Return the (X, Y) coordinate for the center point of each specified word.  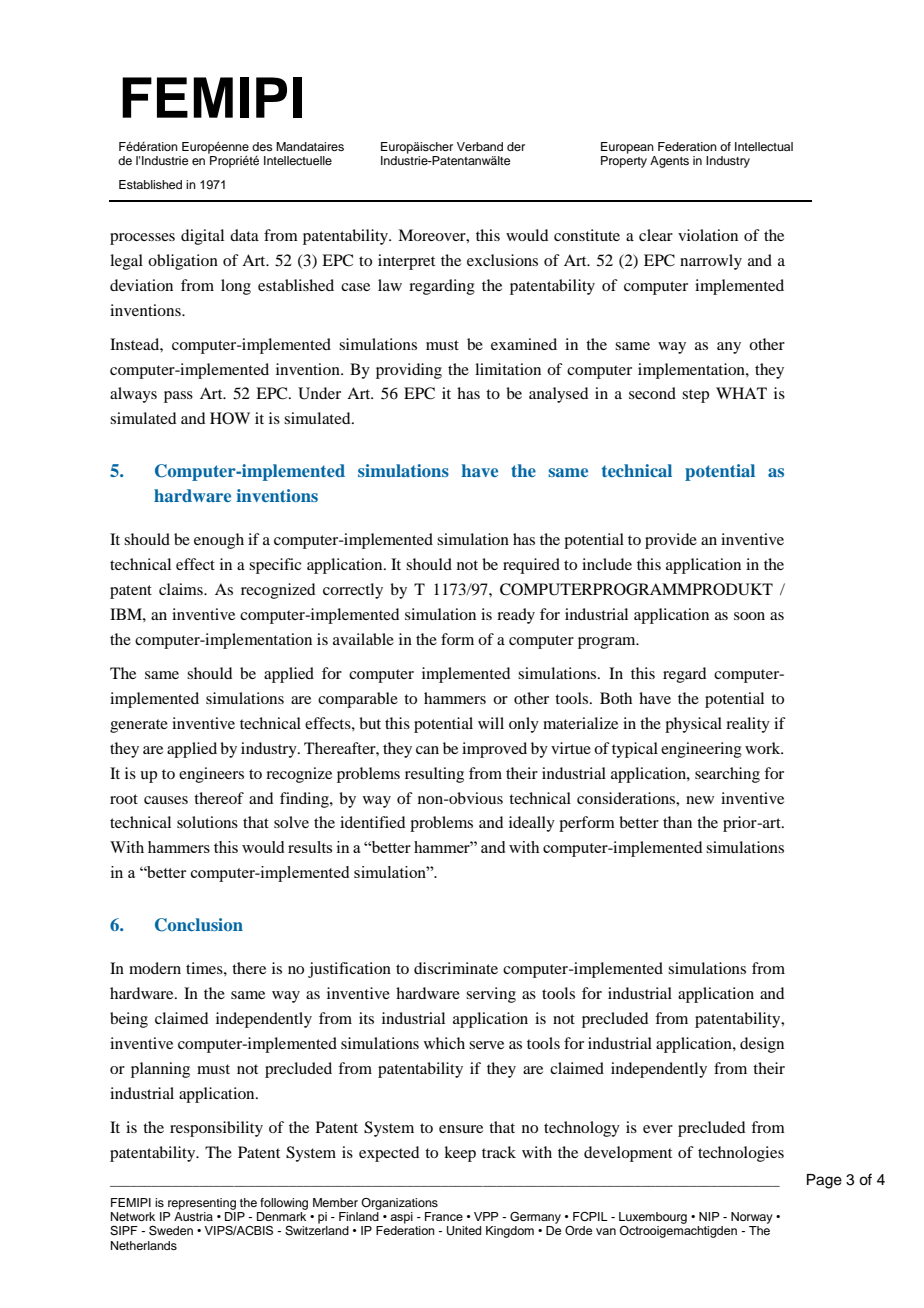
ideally (532, 824)
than (677, 822)
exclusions (502, 260)
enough (219, 541)
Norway (752, 1218)
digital (202, 237)
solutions (207, 822)
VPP (486, 1216)
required (531, 566)
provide (671, 541)
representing (202, 1204)
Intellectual (764, 146)
